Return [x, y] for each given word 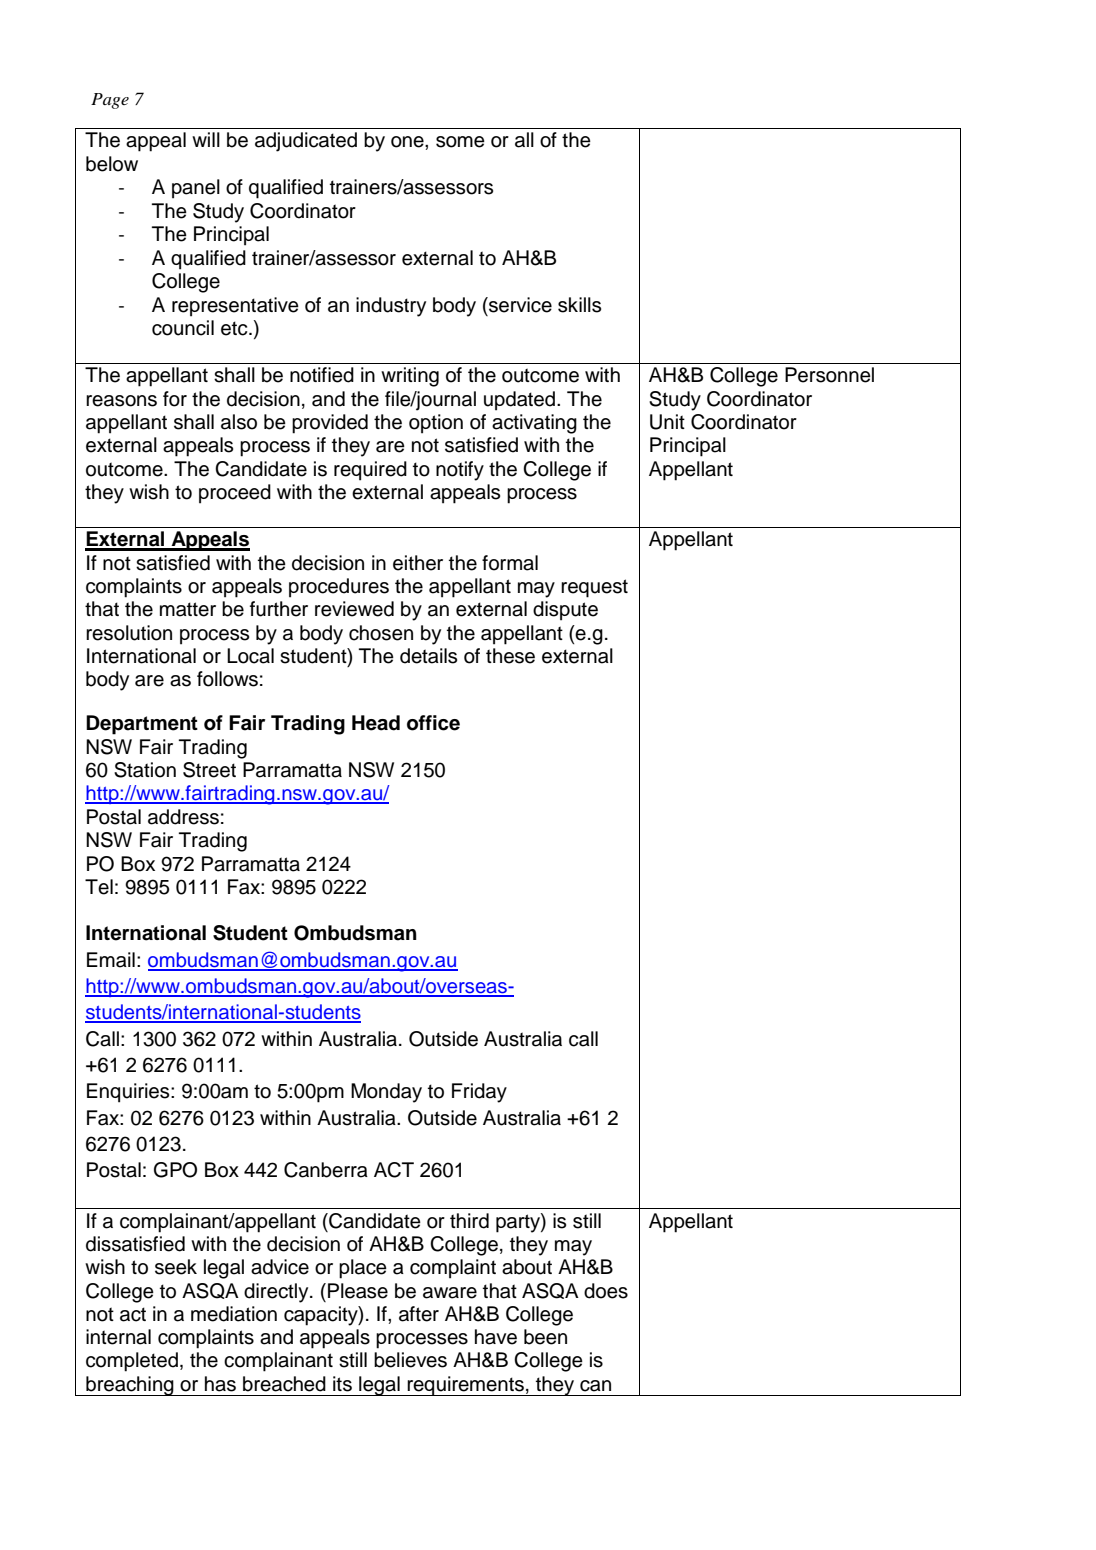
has [220, 1384]
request [594, 588]
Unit [667, 422]
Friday [479, 1093]
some [460, 142]
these [510, 656]
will [206, 139]
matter [188, 609]
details [428, 656]
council [183, 328]
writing [410, 377]
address [183, 817]
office [433, 723]
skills [579, 305]
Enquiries [129, 1093]
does [606, 1291]
